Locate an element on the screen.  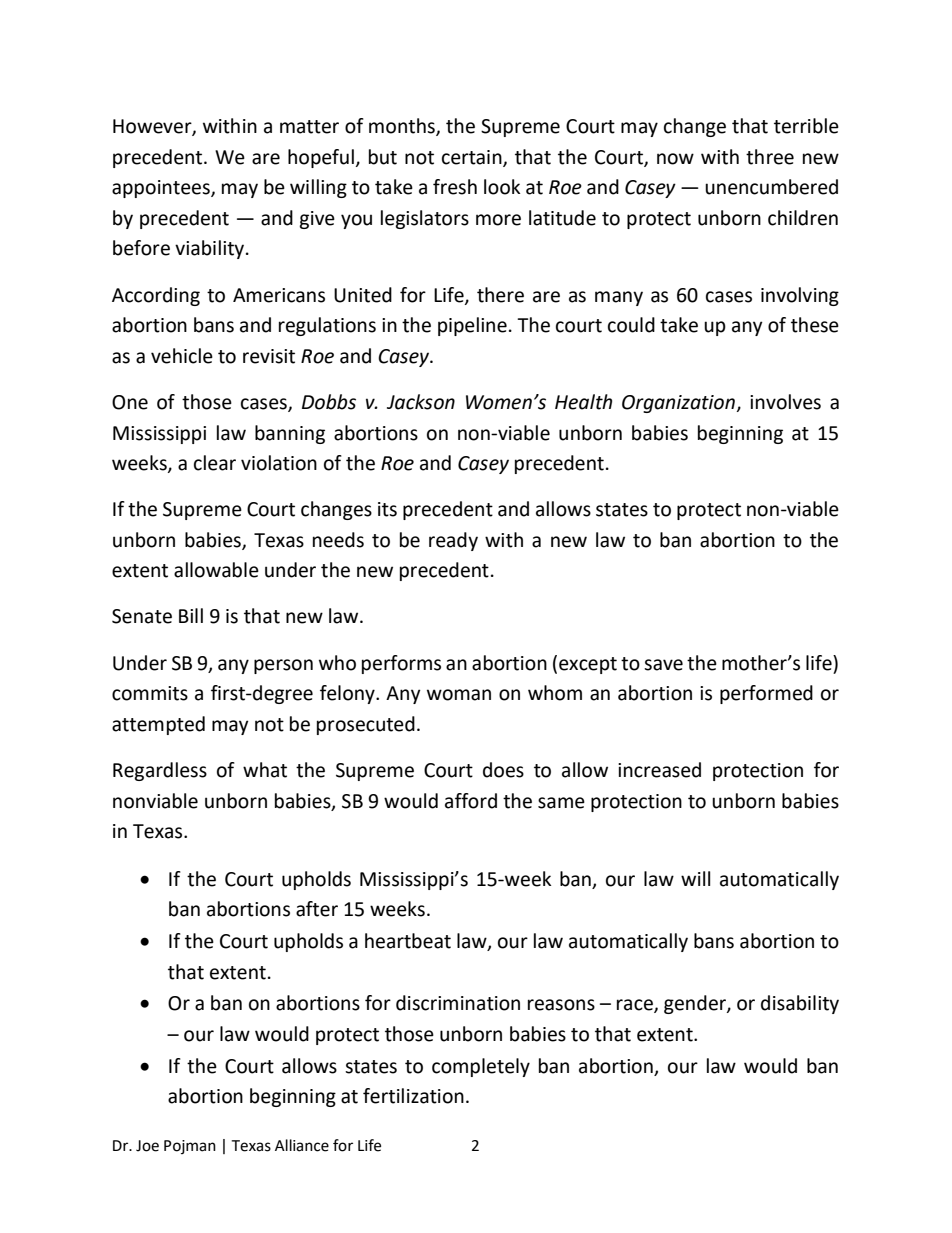
increased is located at coordinates (659, 770).
